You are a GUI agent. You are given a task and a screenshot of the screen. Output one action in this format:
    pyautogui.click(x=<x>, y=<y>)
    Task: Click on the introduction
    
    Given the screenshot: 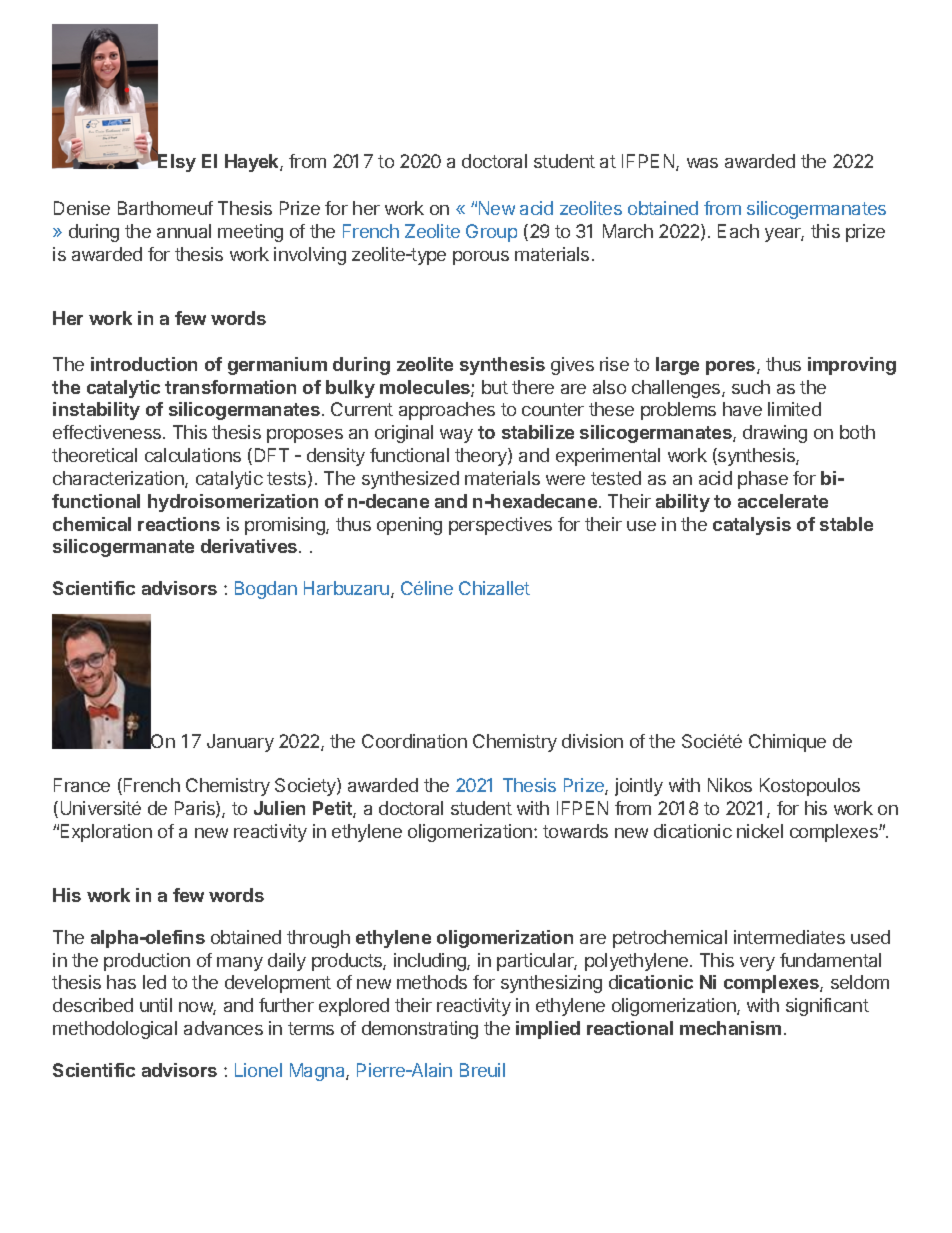 What is the action you would take?
    pyautogui.click(x=144, y=364)
